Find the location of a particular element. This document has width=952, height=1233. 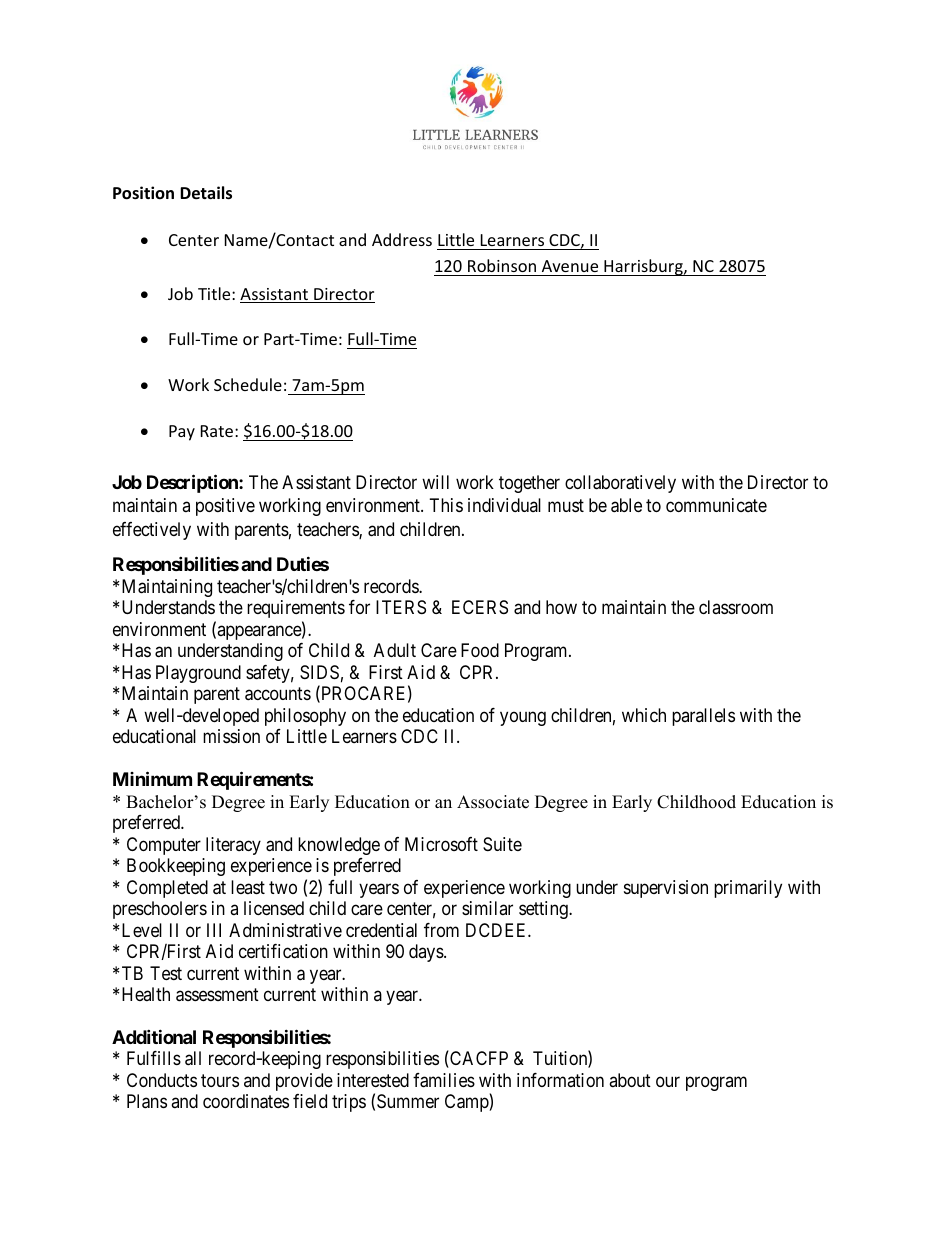

tours is located at coordinates (220, 1080).
